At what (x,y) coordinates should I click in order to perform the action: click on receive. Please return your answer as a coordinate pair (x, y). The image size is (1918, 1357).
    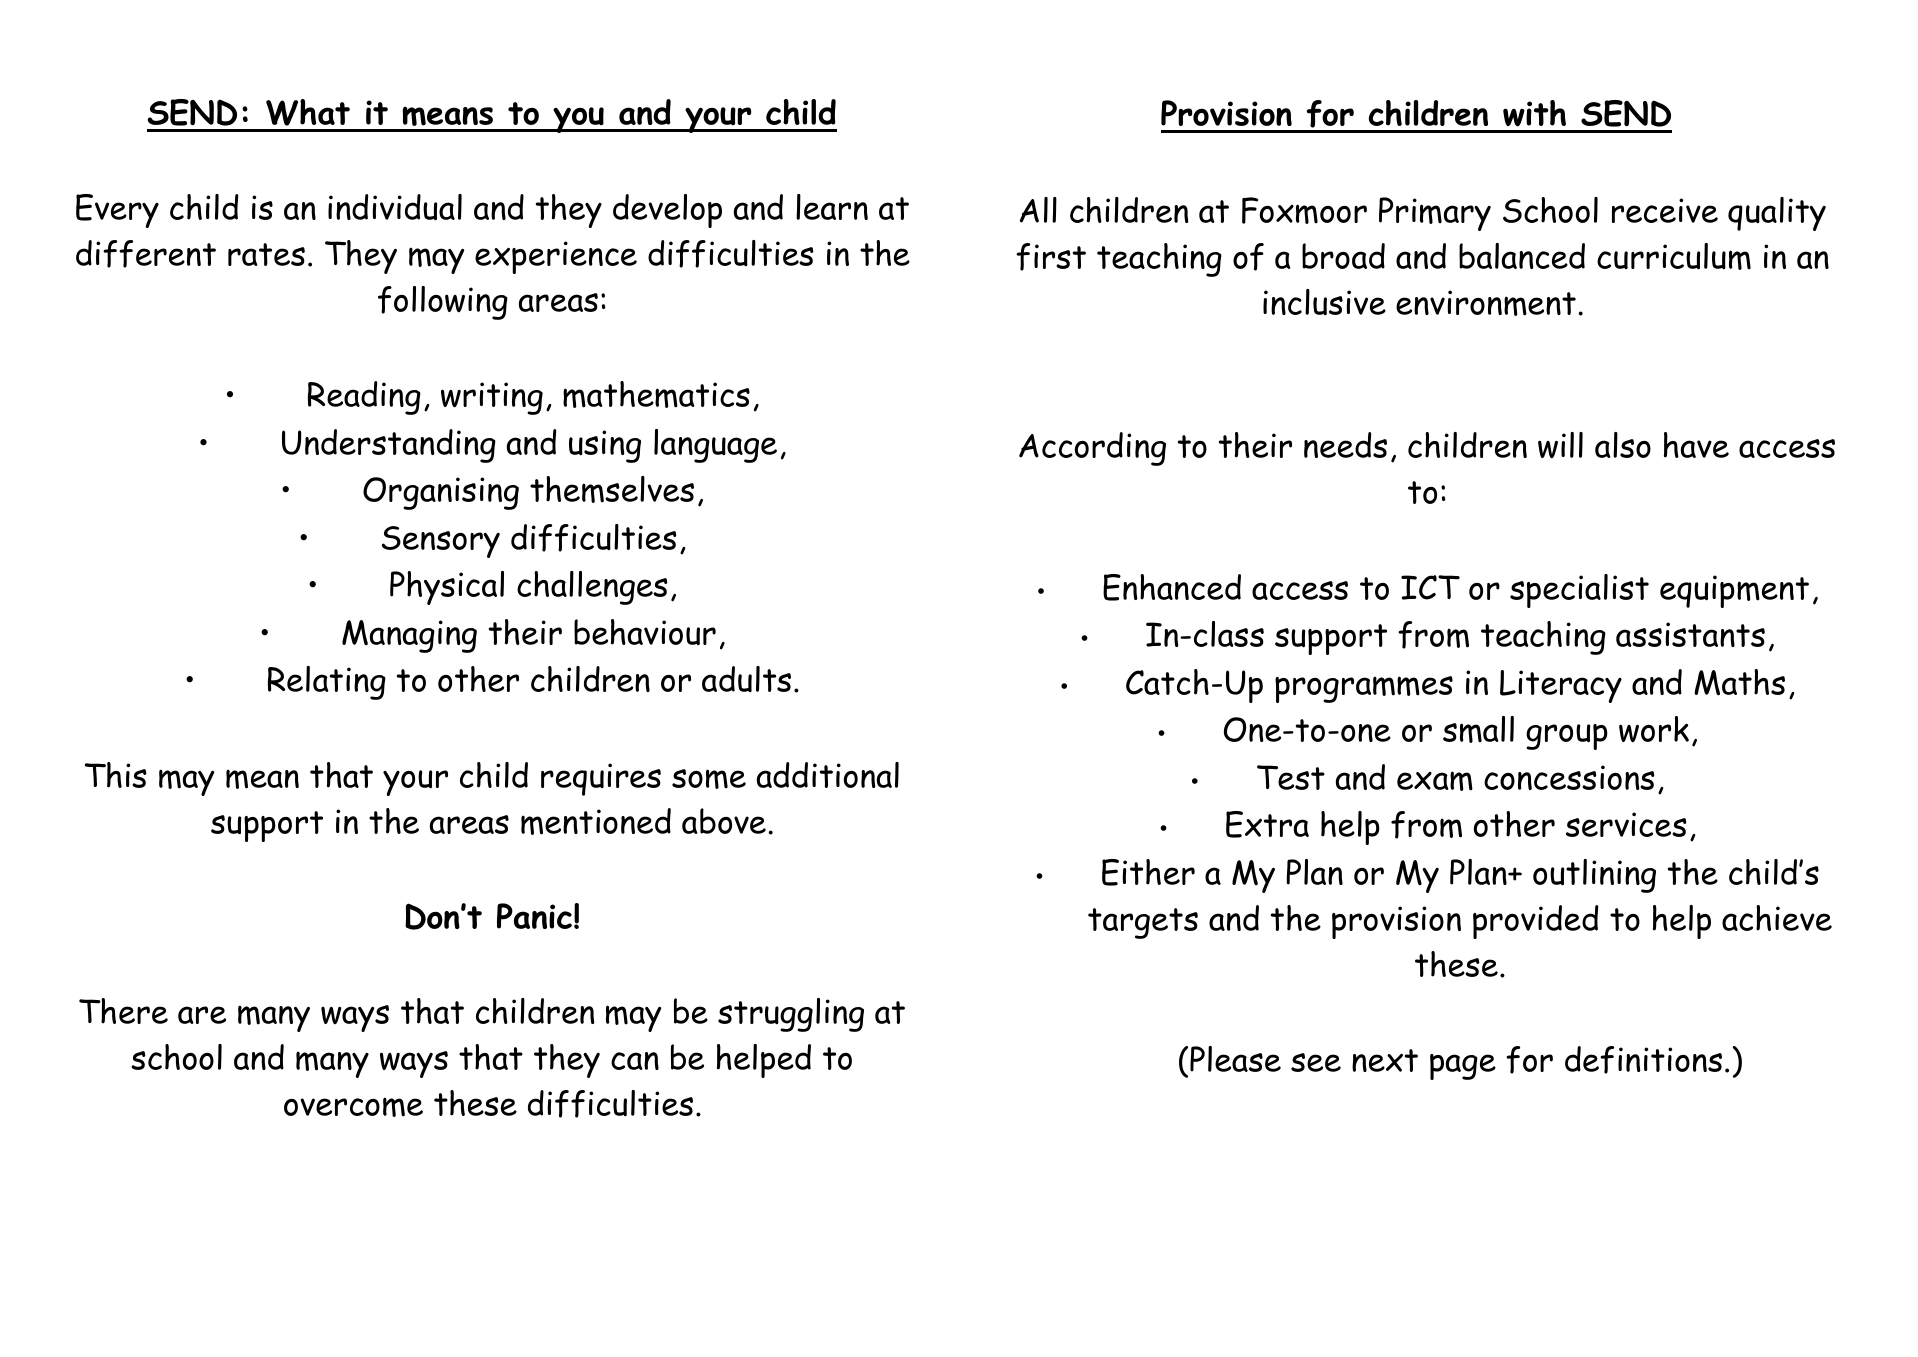
    Looking at the image, I should click on (1665, 210).
